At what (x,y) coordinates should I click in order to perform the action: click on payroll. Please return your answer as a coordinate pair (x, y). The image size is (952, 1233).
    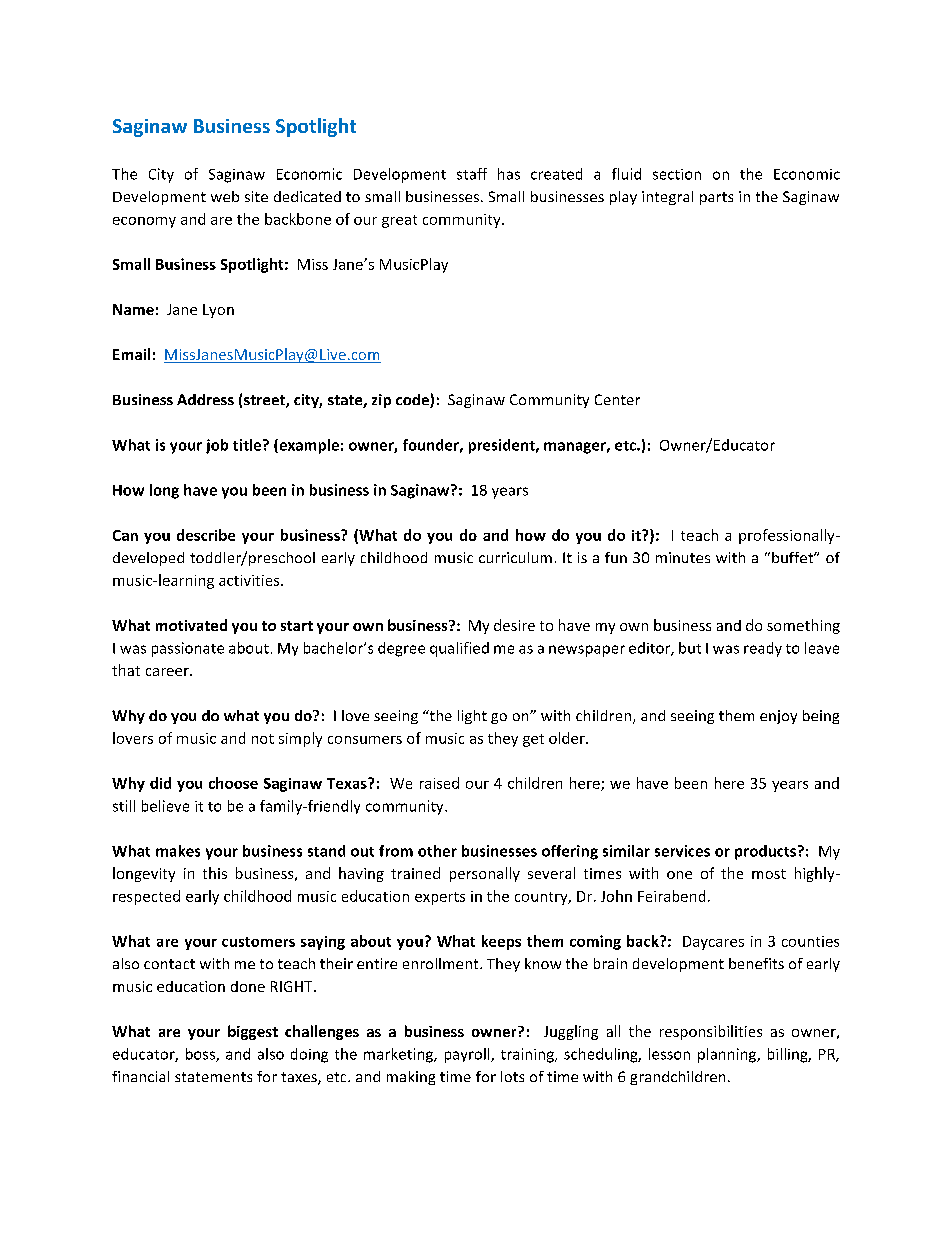
    Looking at the image, I should click on (468, 1055).
